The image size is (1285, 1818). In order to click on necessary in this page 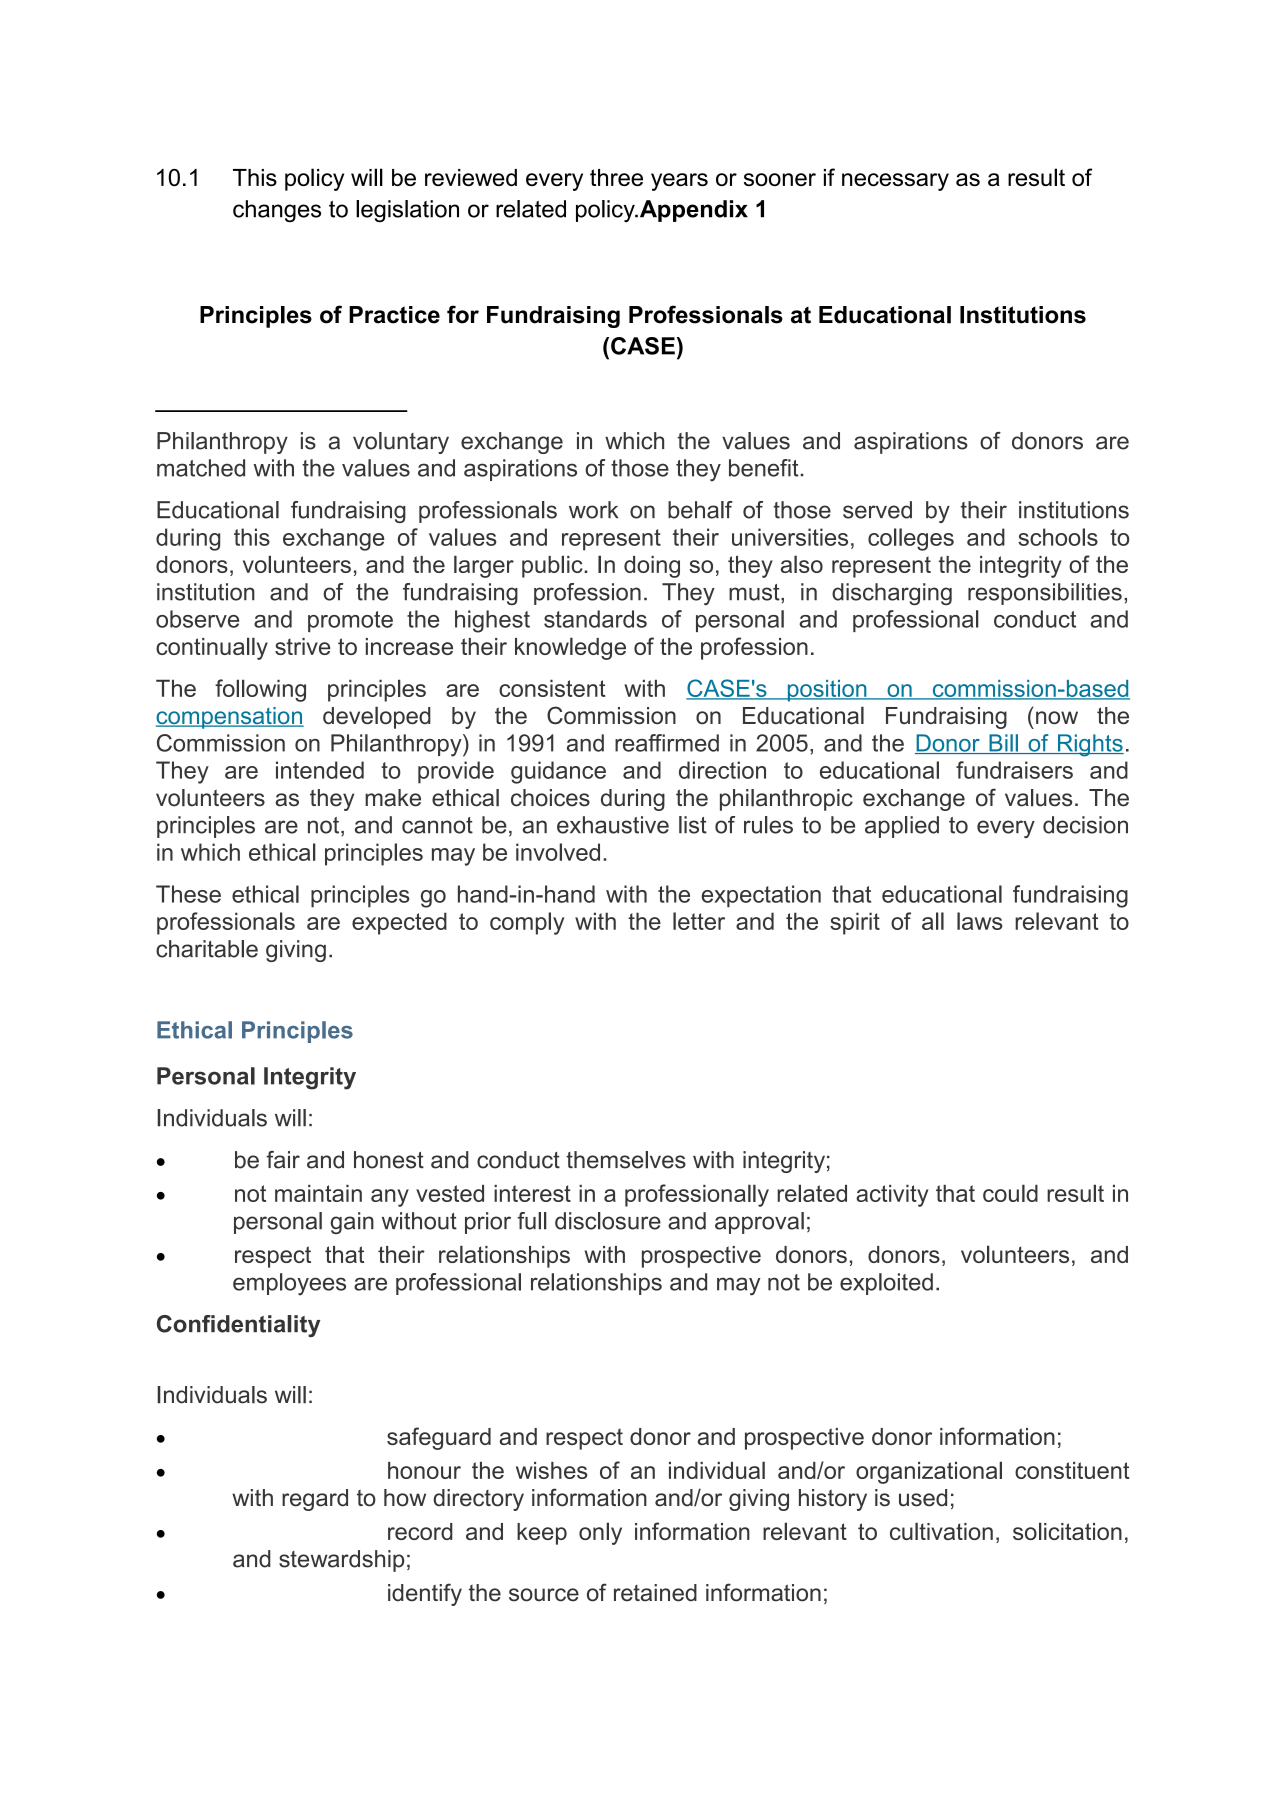, I will do `click(895, 182)`.
